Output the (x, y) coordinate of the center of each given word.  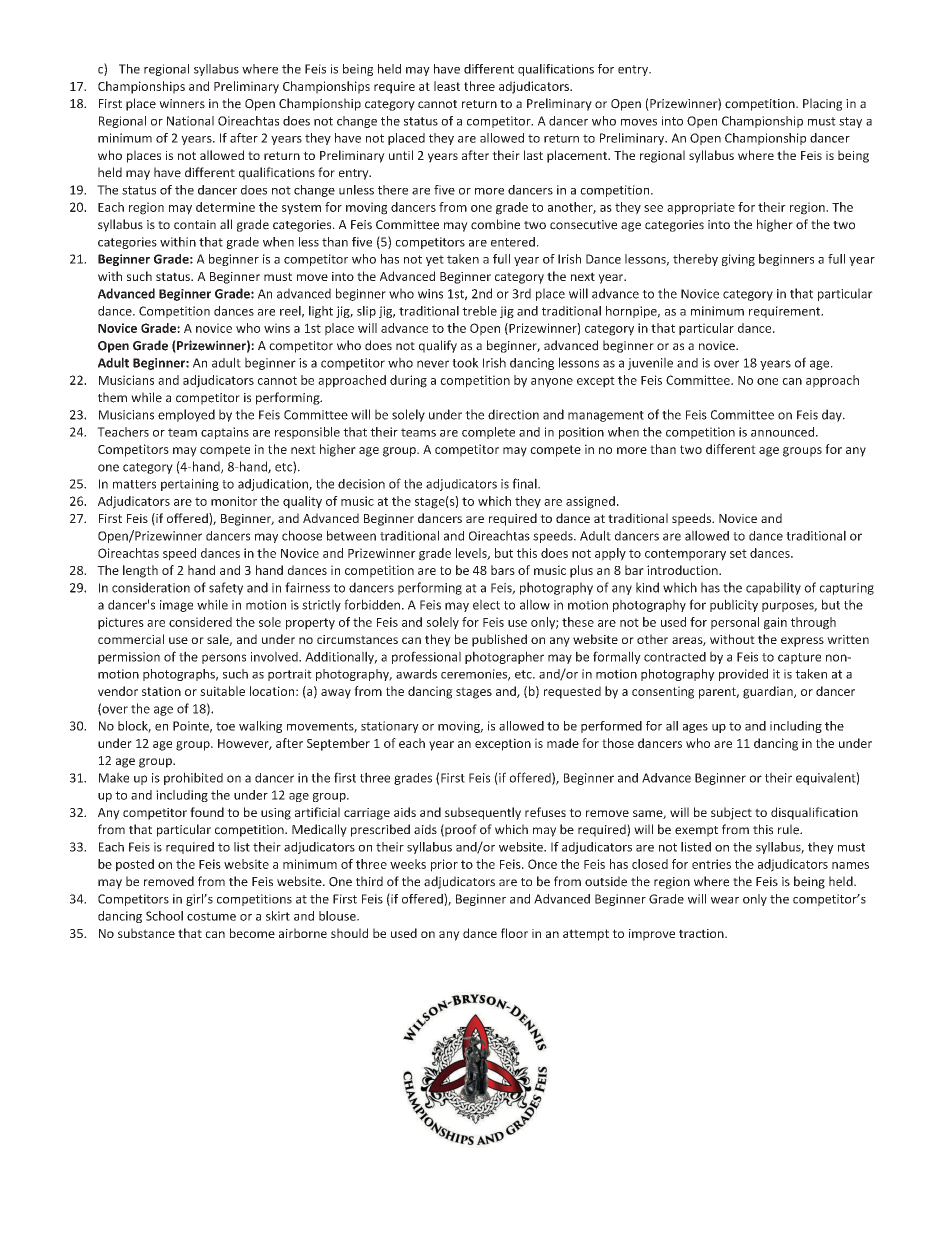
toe (225, 726)
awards (416, 674)
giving (738, 260)
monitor (234, 501)
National (190, 121)
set (738, 553)
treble (479, 311)
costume (211, 916)
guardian (769, 692)
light (321, 312)
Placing (822, 104)
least (447, 86)
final (525, 483)
